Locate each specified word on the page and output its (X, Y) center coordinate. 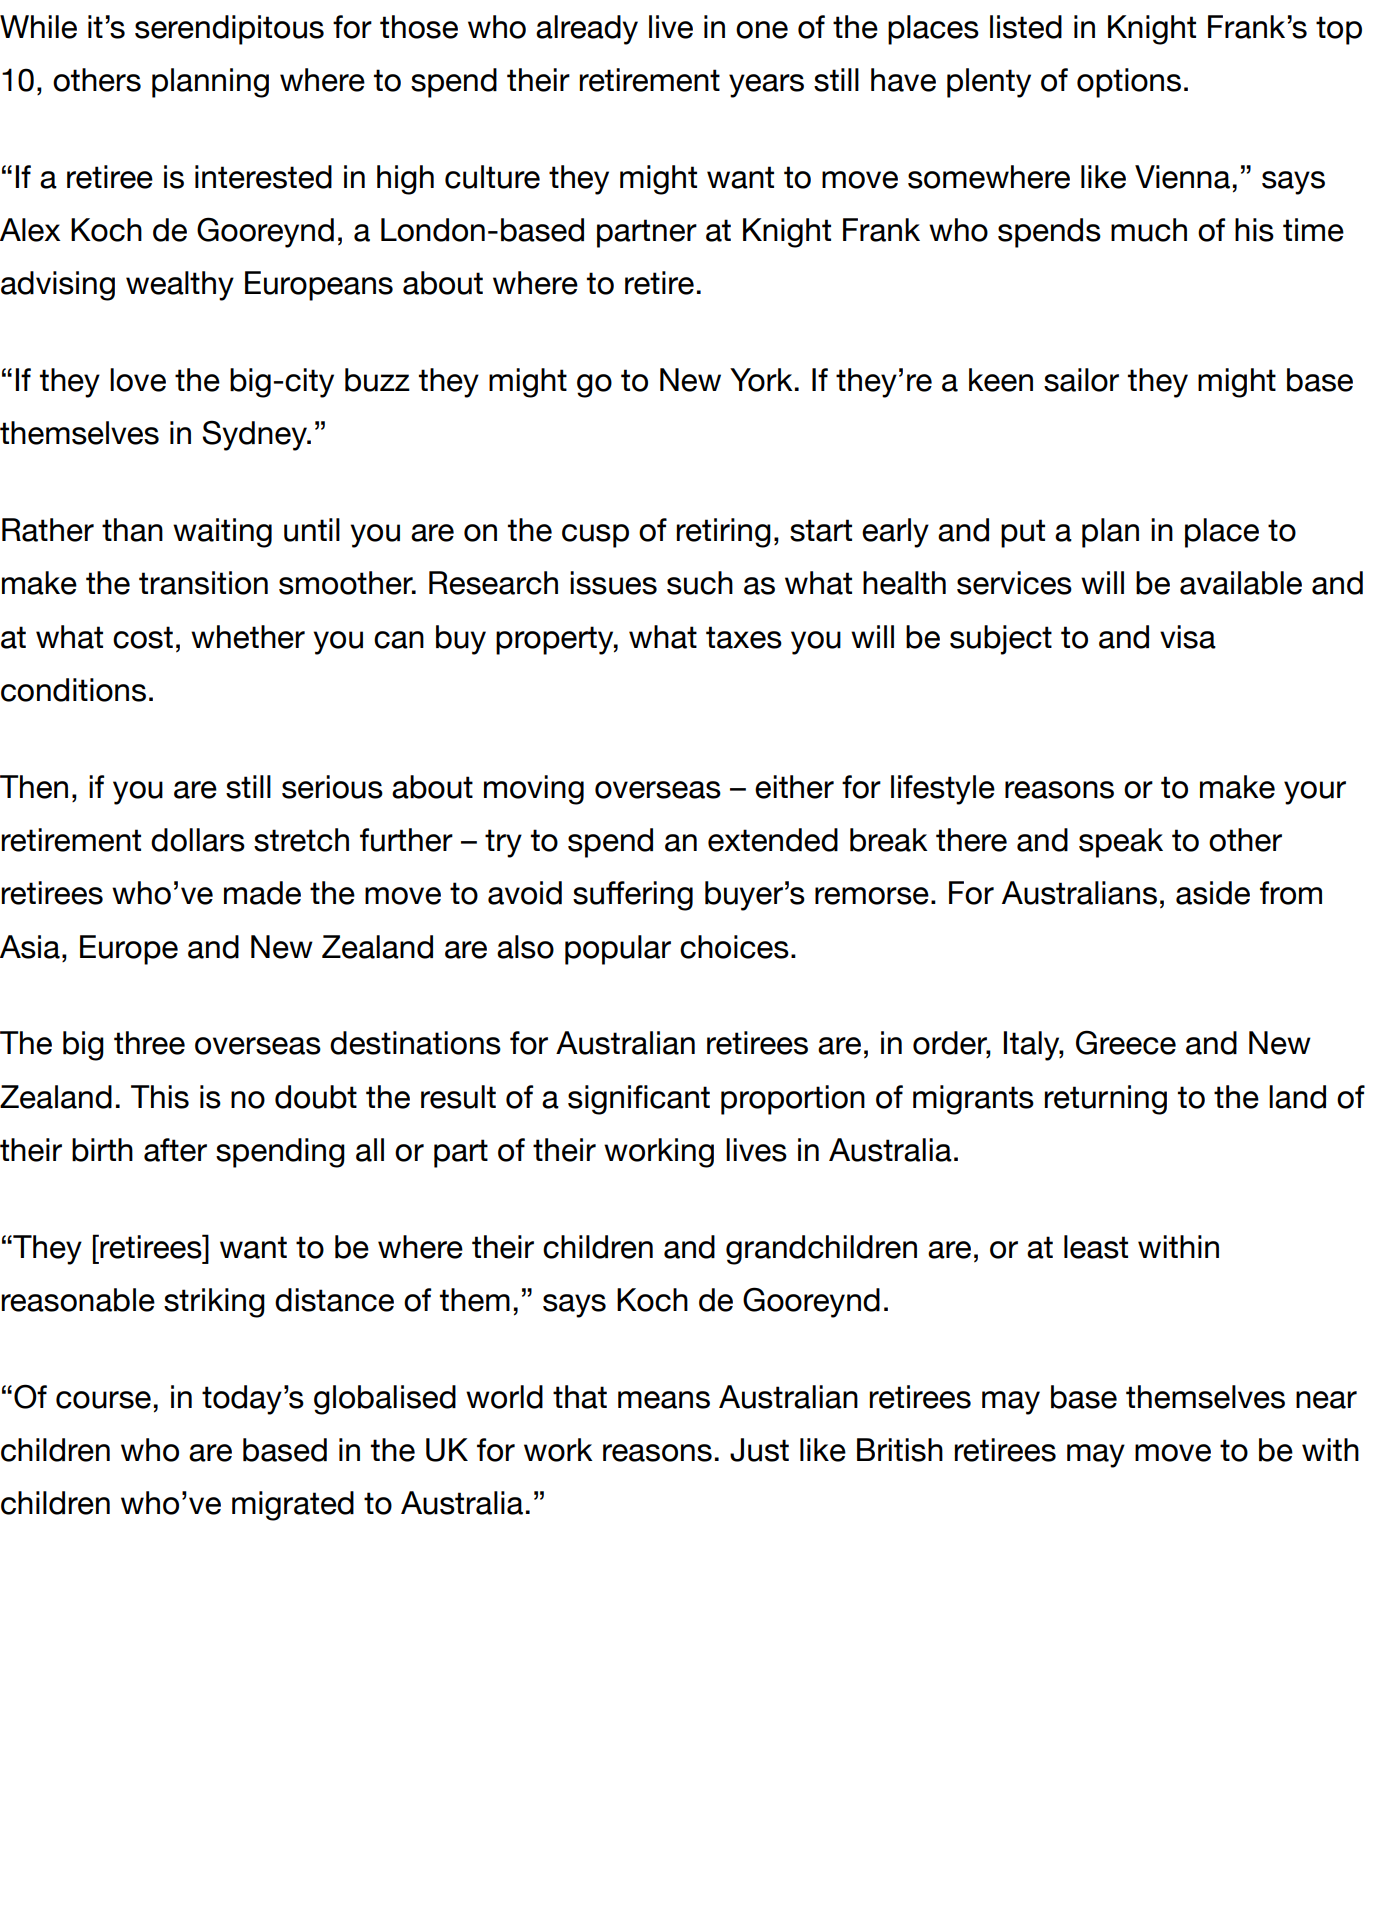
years (766, 86)
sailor (1081, 380)
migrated (293, 1506)
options (1129, 83)
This (160, 1097)
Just (759, 1450)
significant (639, 1100)
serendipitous (229, 30)
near (1326, 1400)
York (761, 380)
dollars (198, 840)
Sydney (255, 435)
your (1315, 793)
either (794, 787)
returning (1105, 1100)
